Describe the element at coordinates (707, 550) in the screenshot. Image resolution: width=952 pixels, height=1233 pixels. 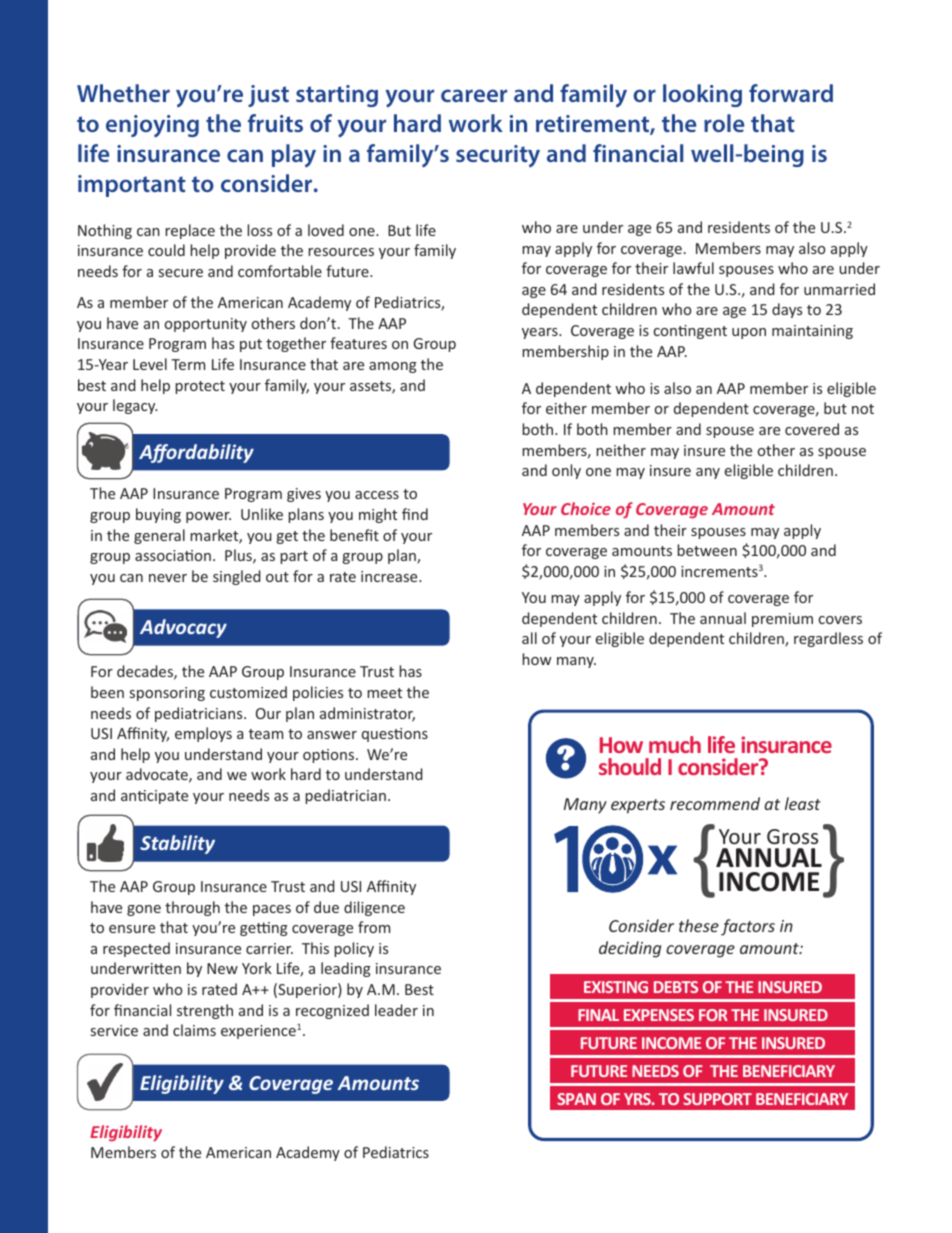
I see `between` at that location.
